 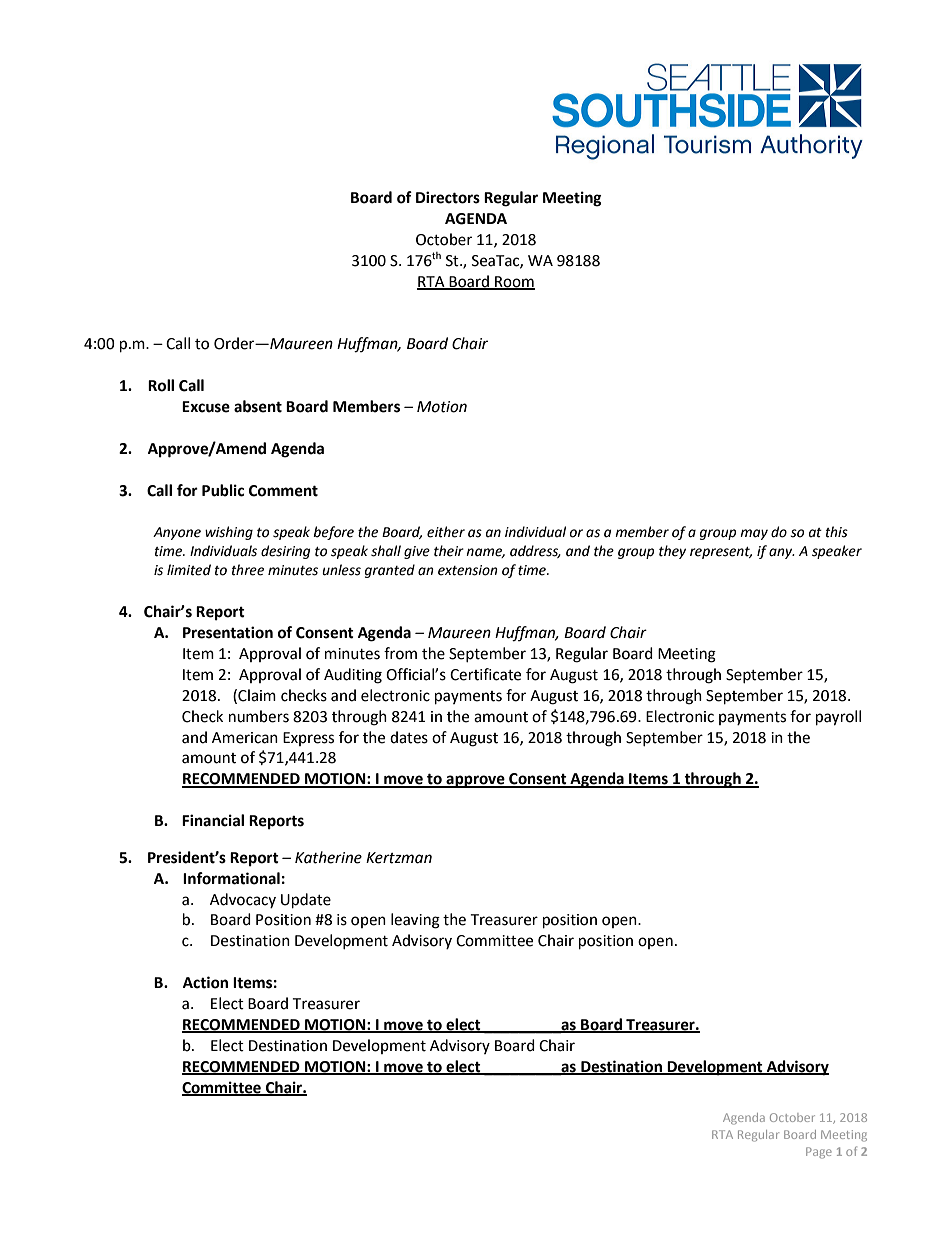 I want to click on Certificate, so click(x=485, y=674).
